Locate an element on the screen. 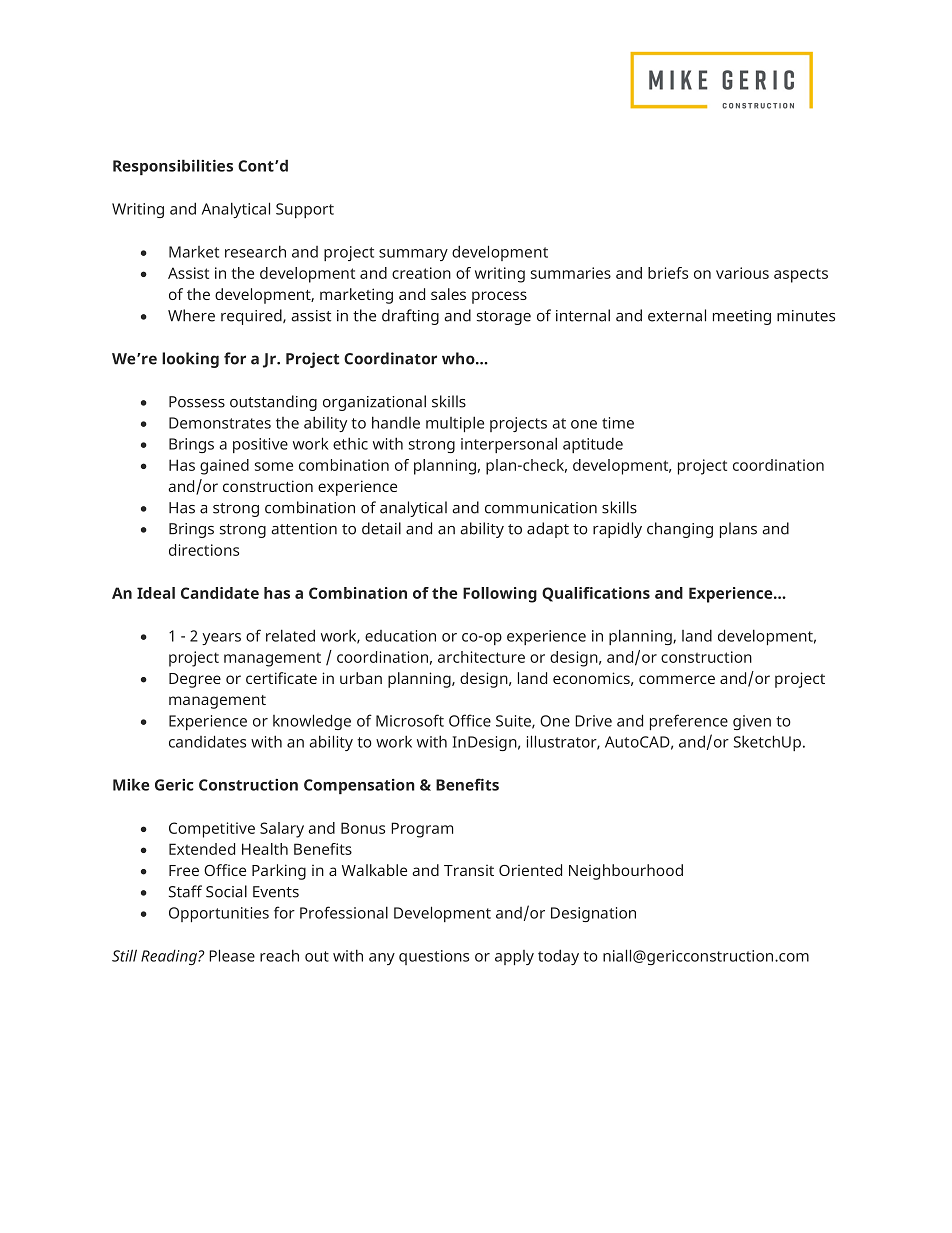 The width and height of the screenshot is (952, 1233). meeting is located at coordinates (742, 317).
